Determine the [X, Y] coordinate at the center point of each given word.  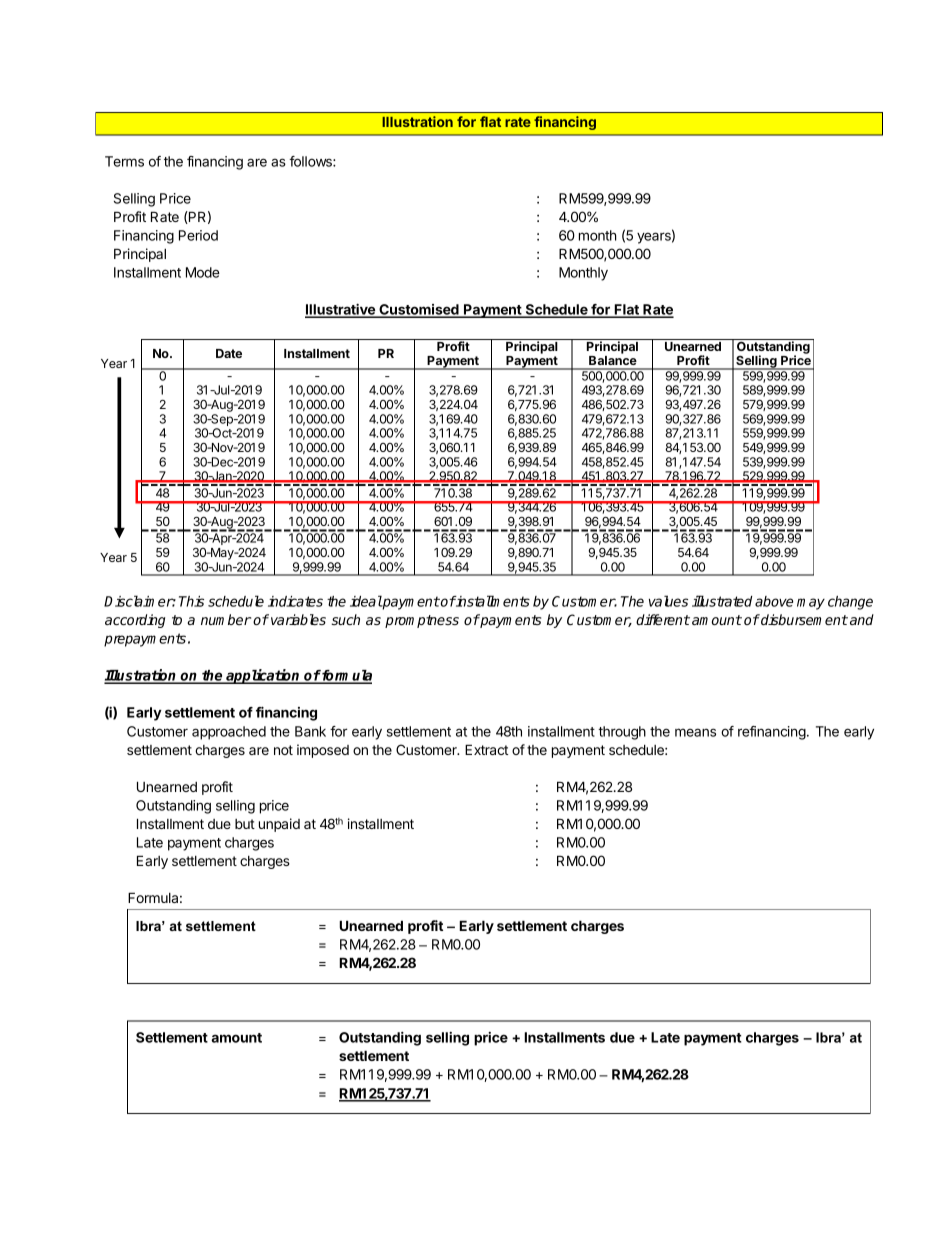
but [245, 824]
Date [229, 353]
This [191, 601]
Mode [203, 272]
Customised [419, 311]
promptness [422, 621]
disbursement [803, 619]
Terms [124, 161]
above [774, 601]
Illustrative [341, 310]
